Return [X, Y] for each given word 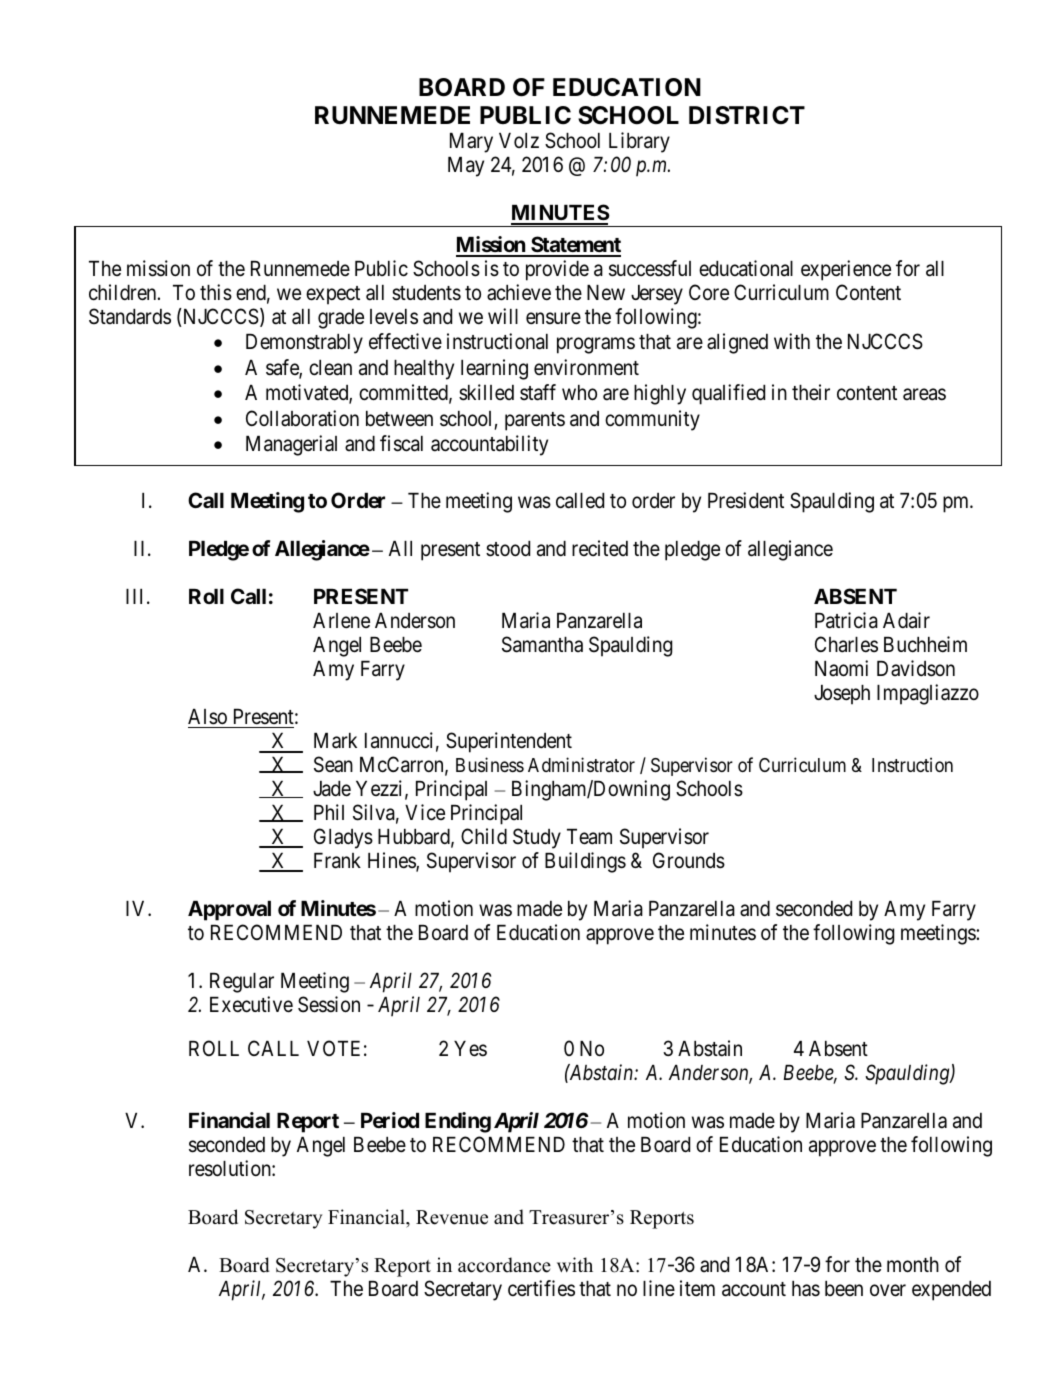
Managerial [291, 445]
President [746, 500]
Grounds [689, 860]
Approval [229, 911]
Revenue [452, 1217]
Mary [471, 143]
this [216, 292]
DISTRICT [747, 115]
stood [508, 549]
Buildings [585, 862]
